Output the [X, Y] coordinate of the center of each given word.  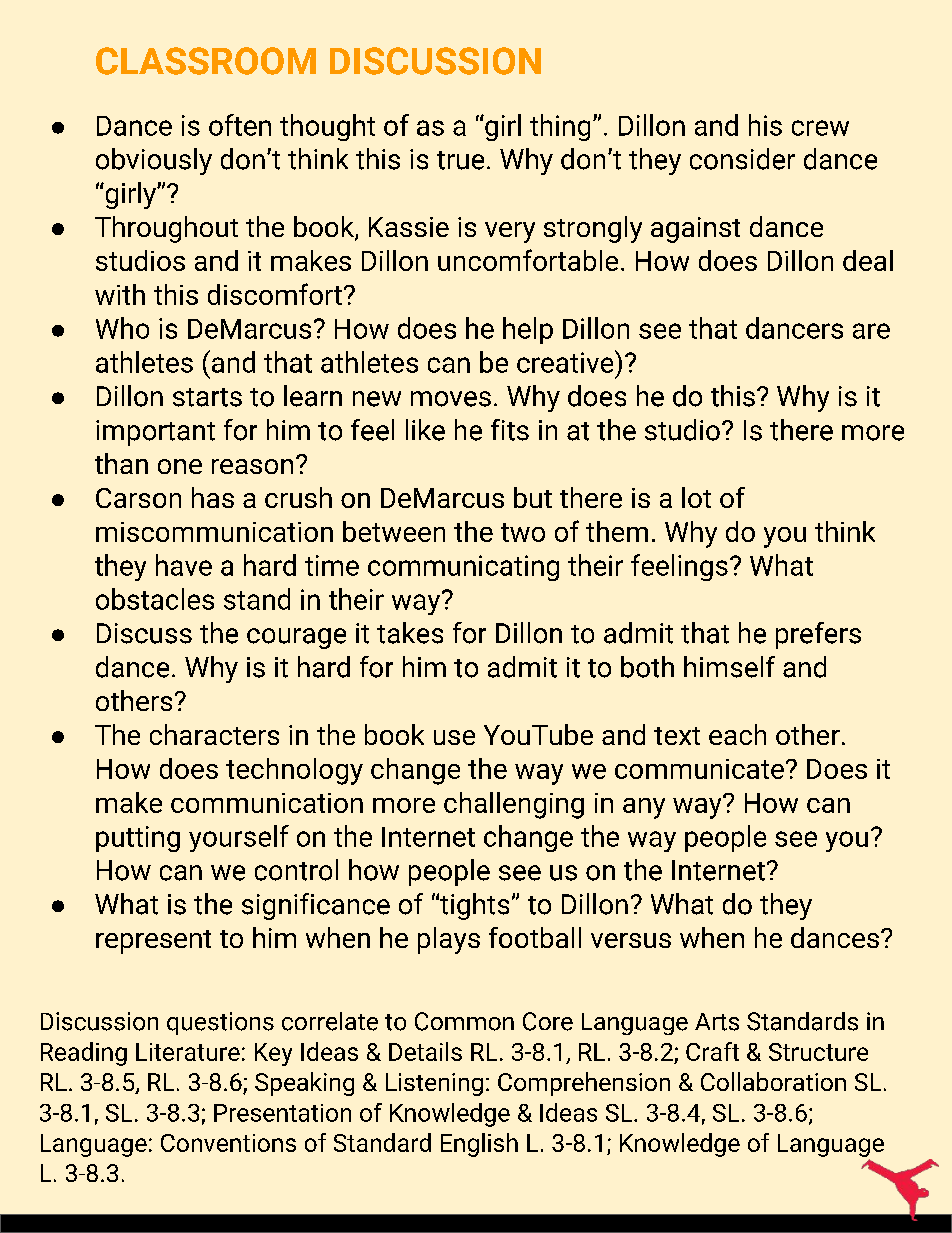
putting [138, 839]
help [528, 330]
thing [560, 127]
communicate [699, 769]
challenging [514, 805]
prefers [818, 635]
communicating [463, 568]
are [871, 331]
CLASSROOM [206, 61]
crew [820, 128]
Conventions [228, 1143]
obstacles [155, 599]
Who [122, 328]
